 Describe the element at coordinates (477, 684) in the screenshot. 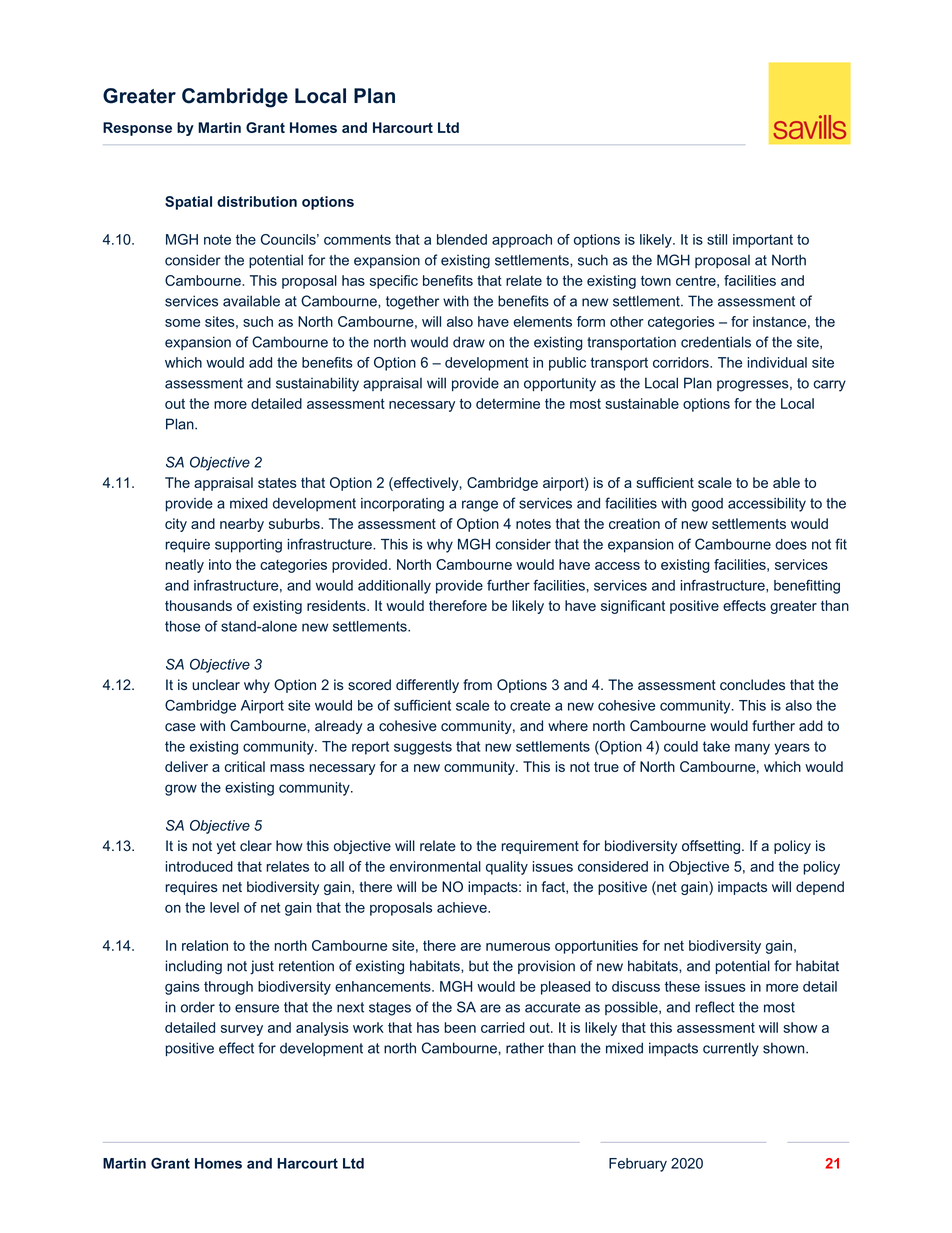

I see `from` at that location.
